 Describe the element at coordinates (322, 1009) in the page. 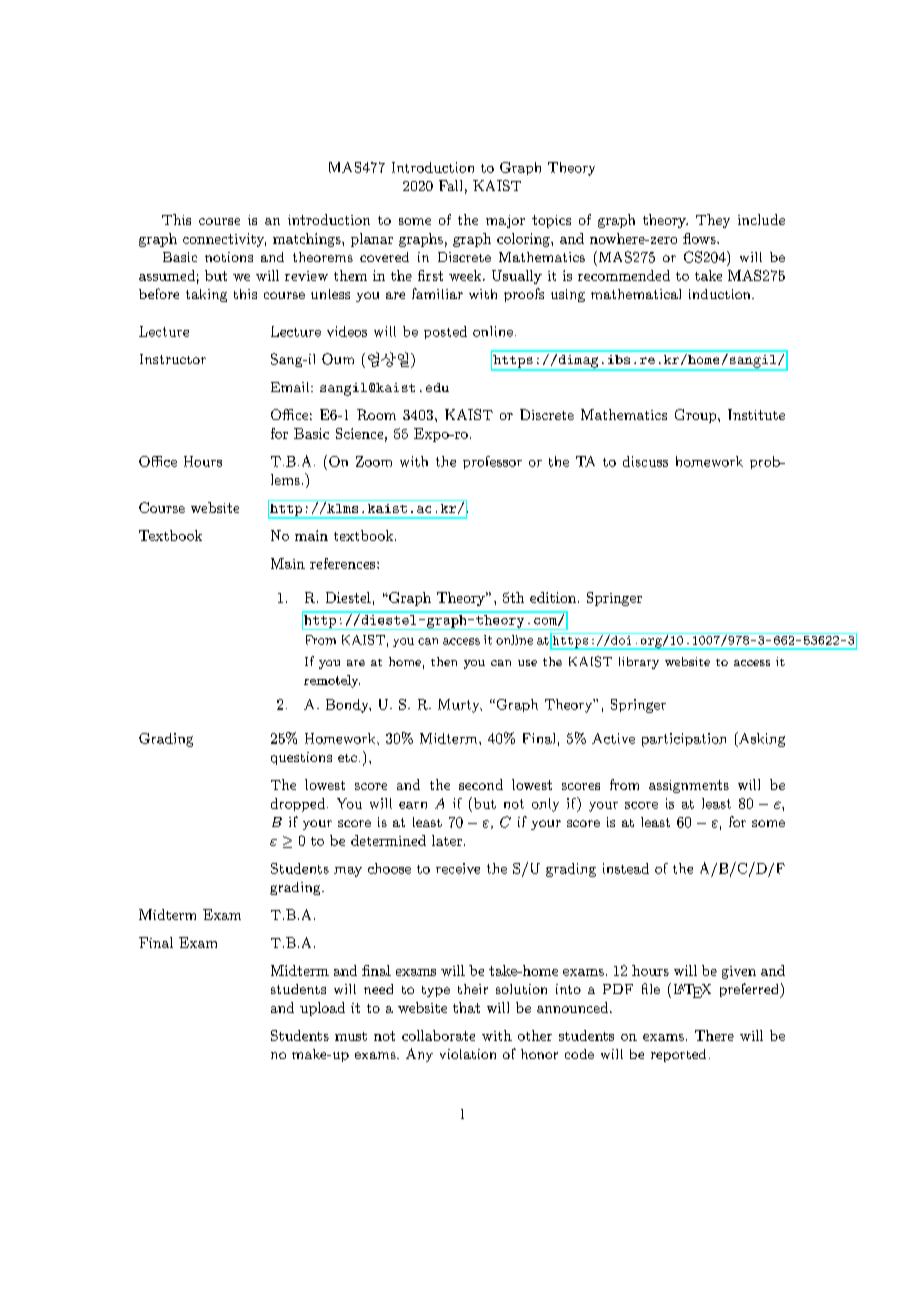

I see `upload` at that location.
